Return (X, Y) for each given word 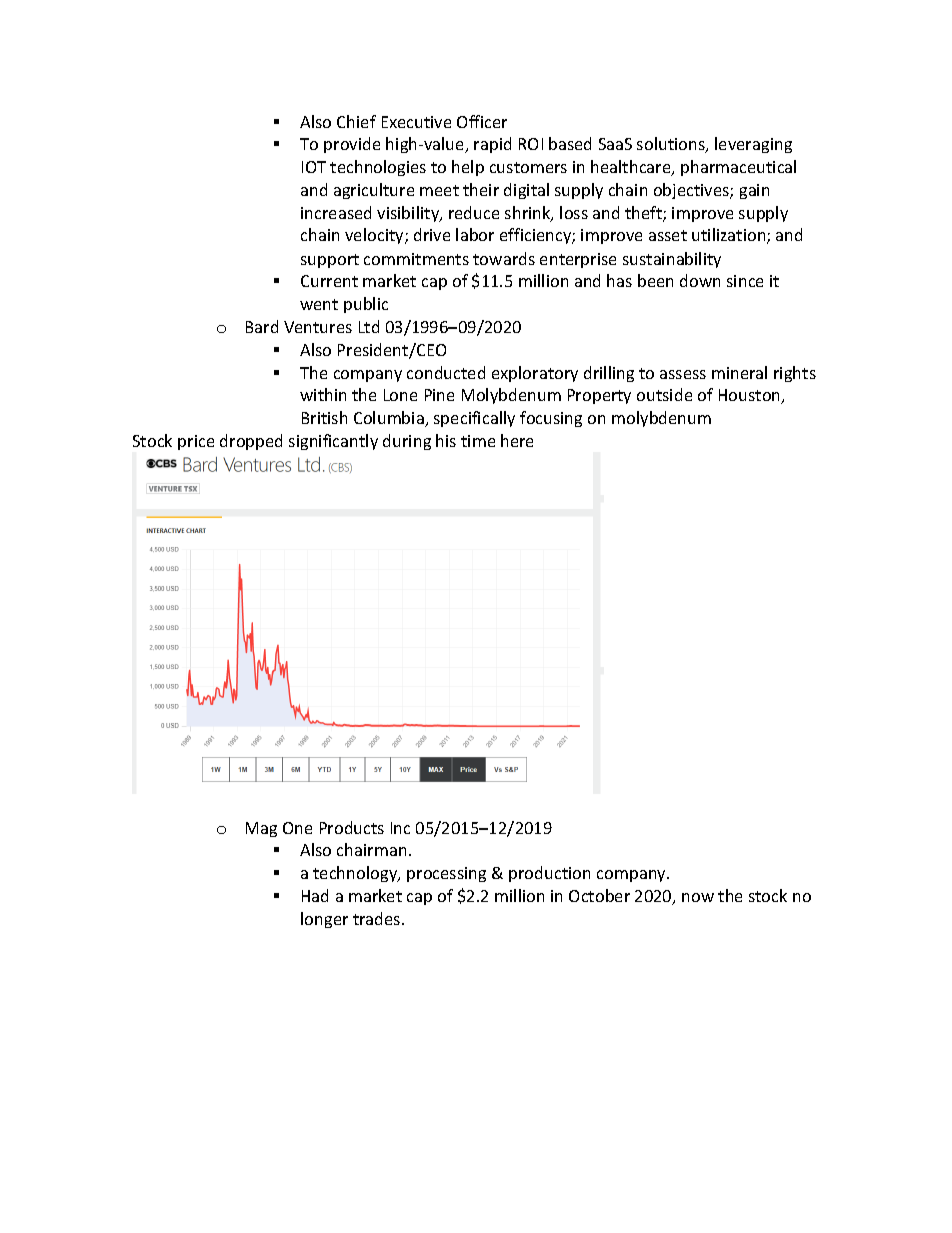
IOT (314, 167)
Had (315, 895)
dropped (251, 442)
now (698, 897)
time (478, 441)
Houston (751, 396)
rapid (492, 145)
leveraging (753, 145)
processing (446, 874)
